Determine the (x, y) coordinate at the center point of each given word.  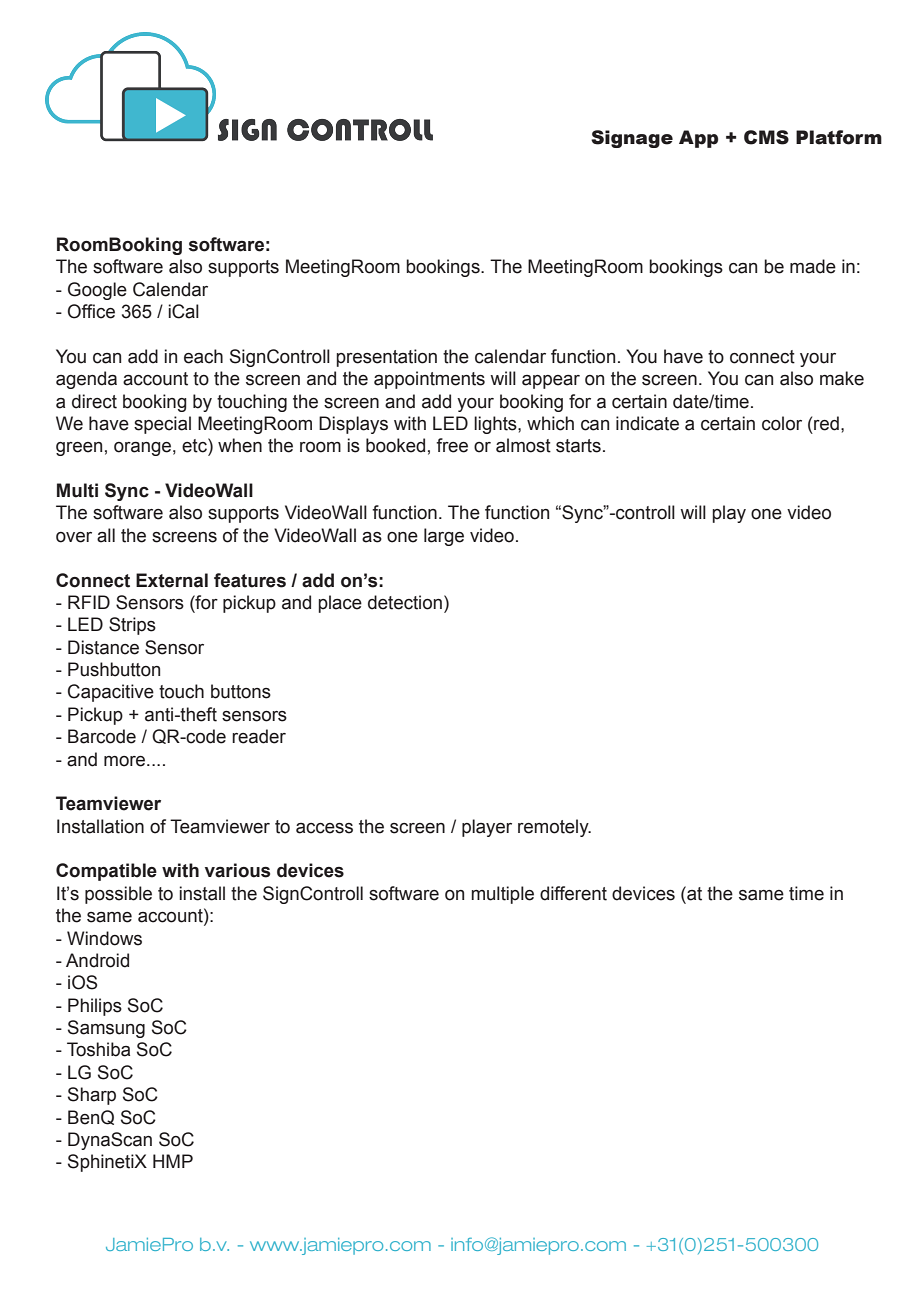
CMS (766, 137)
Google (97, 291)
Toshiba (98, 1049)
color (782, 423)
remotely (554, 828)
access (324, 828)
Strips (132, 626)
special (162, 425)
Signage (632, 139)
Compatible (106, 872)
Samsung (106, 1029)
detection (405, 602)
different (573, 893)
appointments (429, 380)
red (826, 423)
